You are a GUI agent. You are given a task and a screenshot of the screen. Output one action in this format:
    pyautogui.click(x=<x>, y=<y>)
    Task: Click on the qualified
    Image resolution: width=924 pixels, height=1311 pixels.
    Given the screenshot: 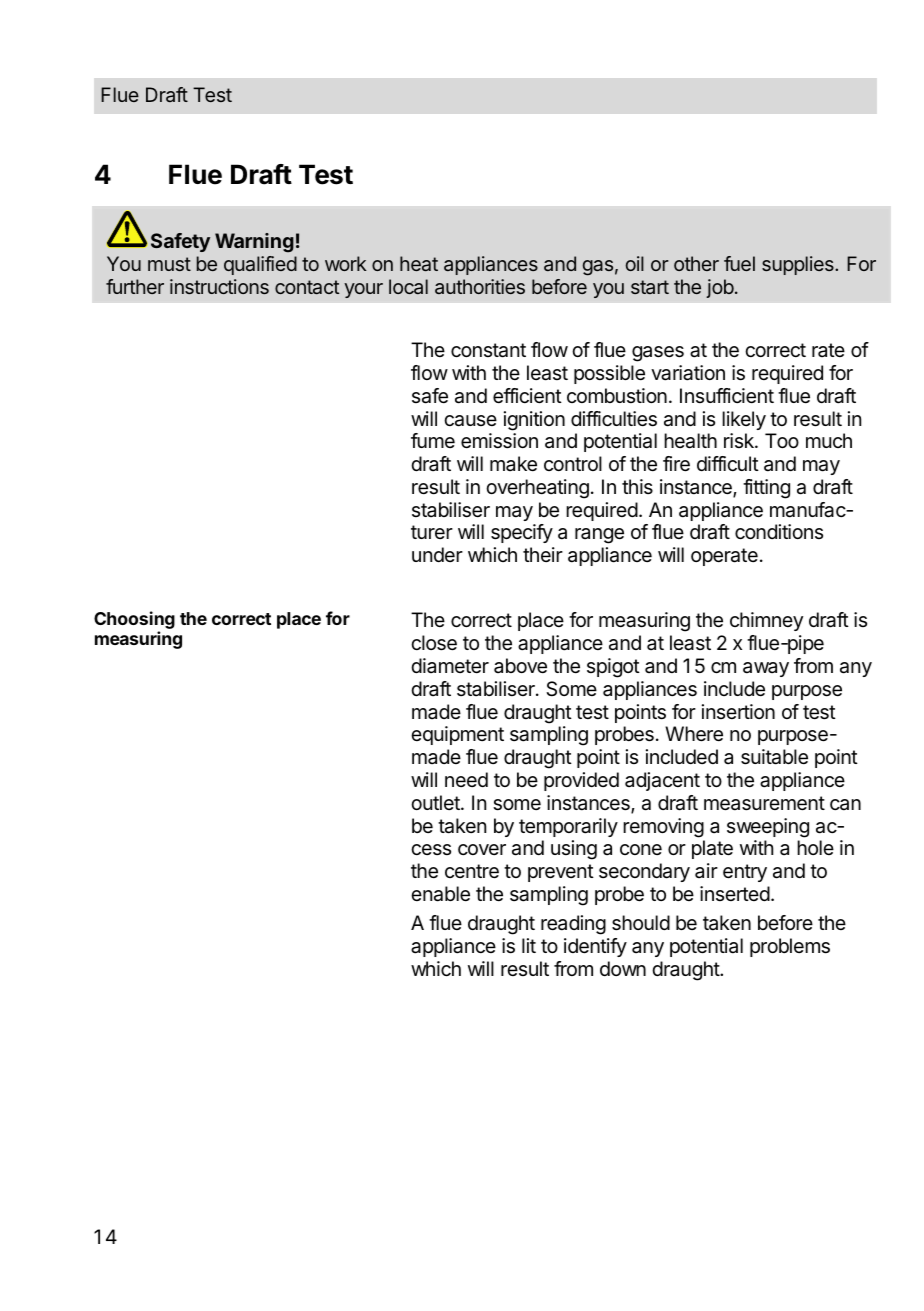 What is the action you would take?
    pyautogui.click(x=260, y=265)
